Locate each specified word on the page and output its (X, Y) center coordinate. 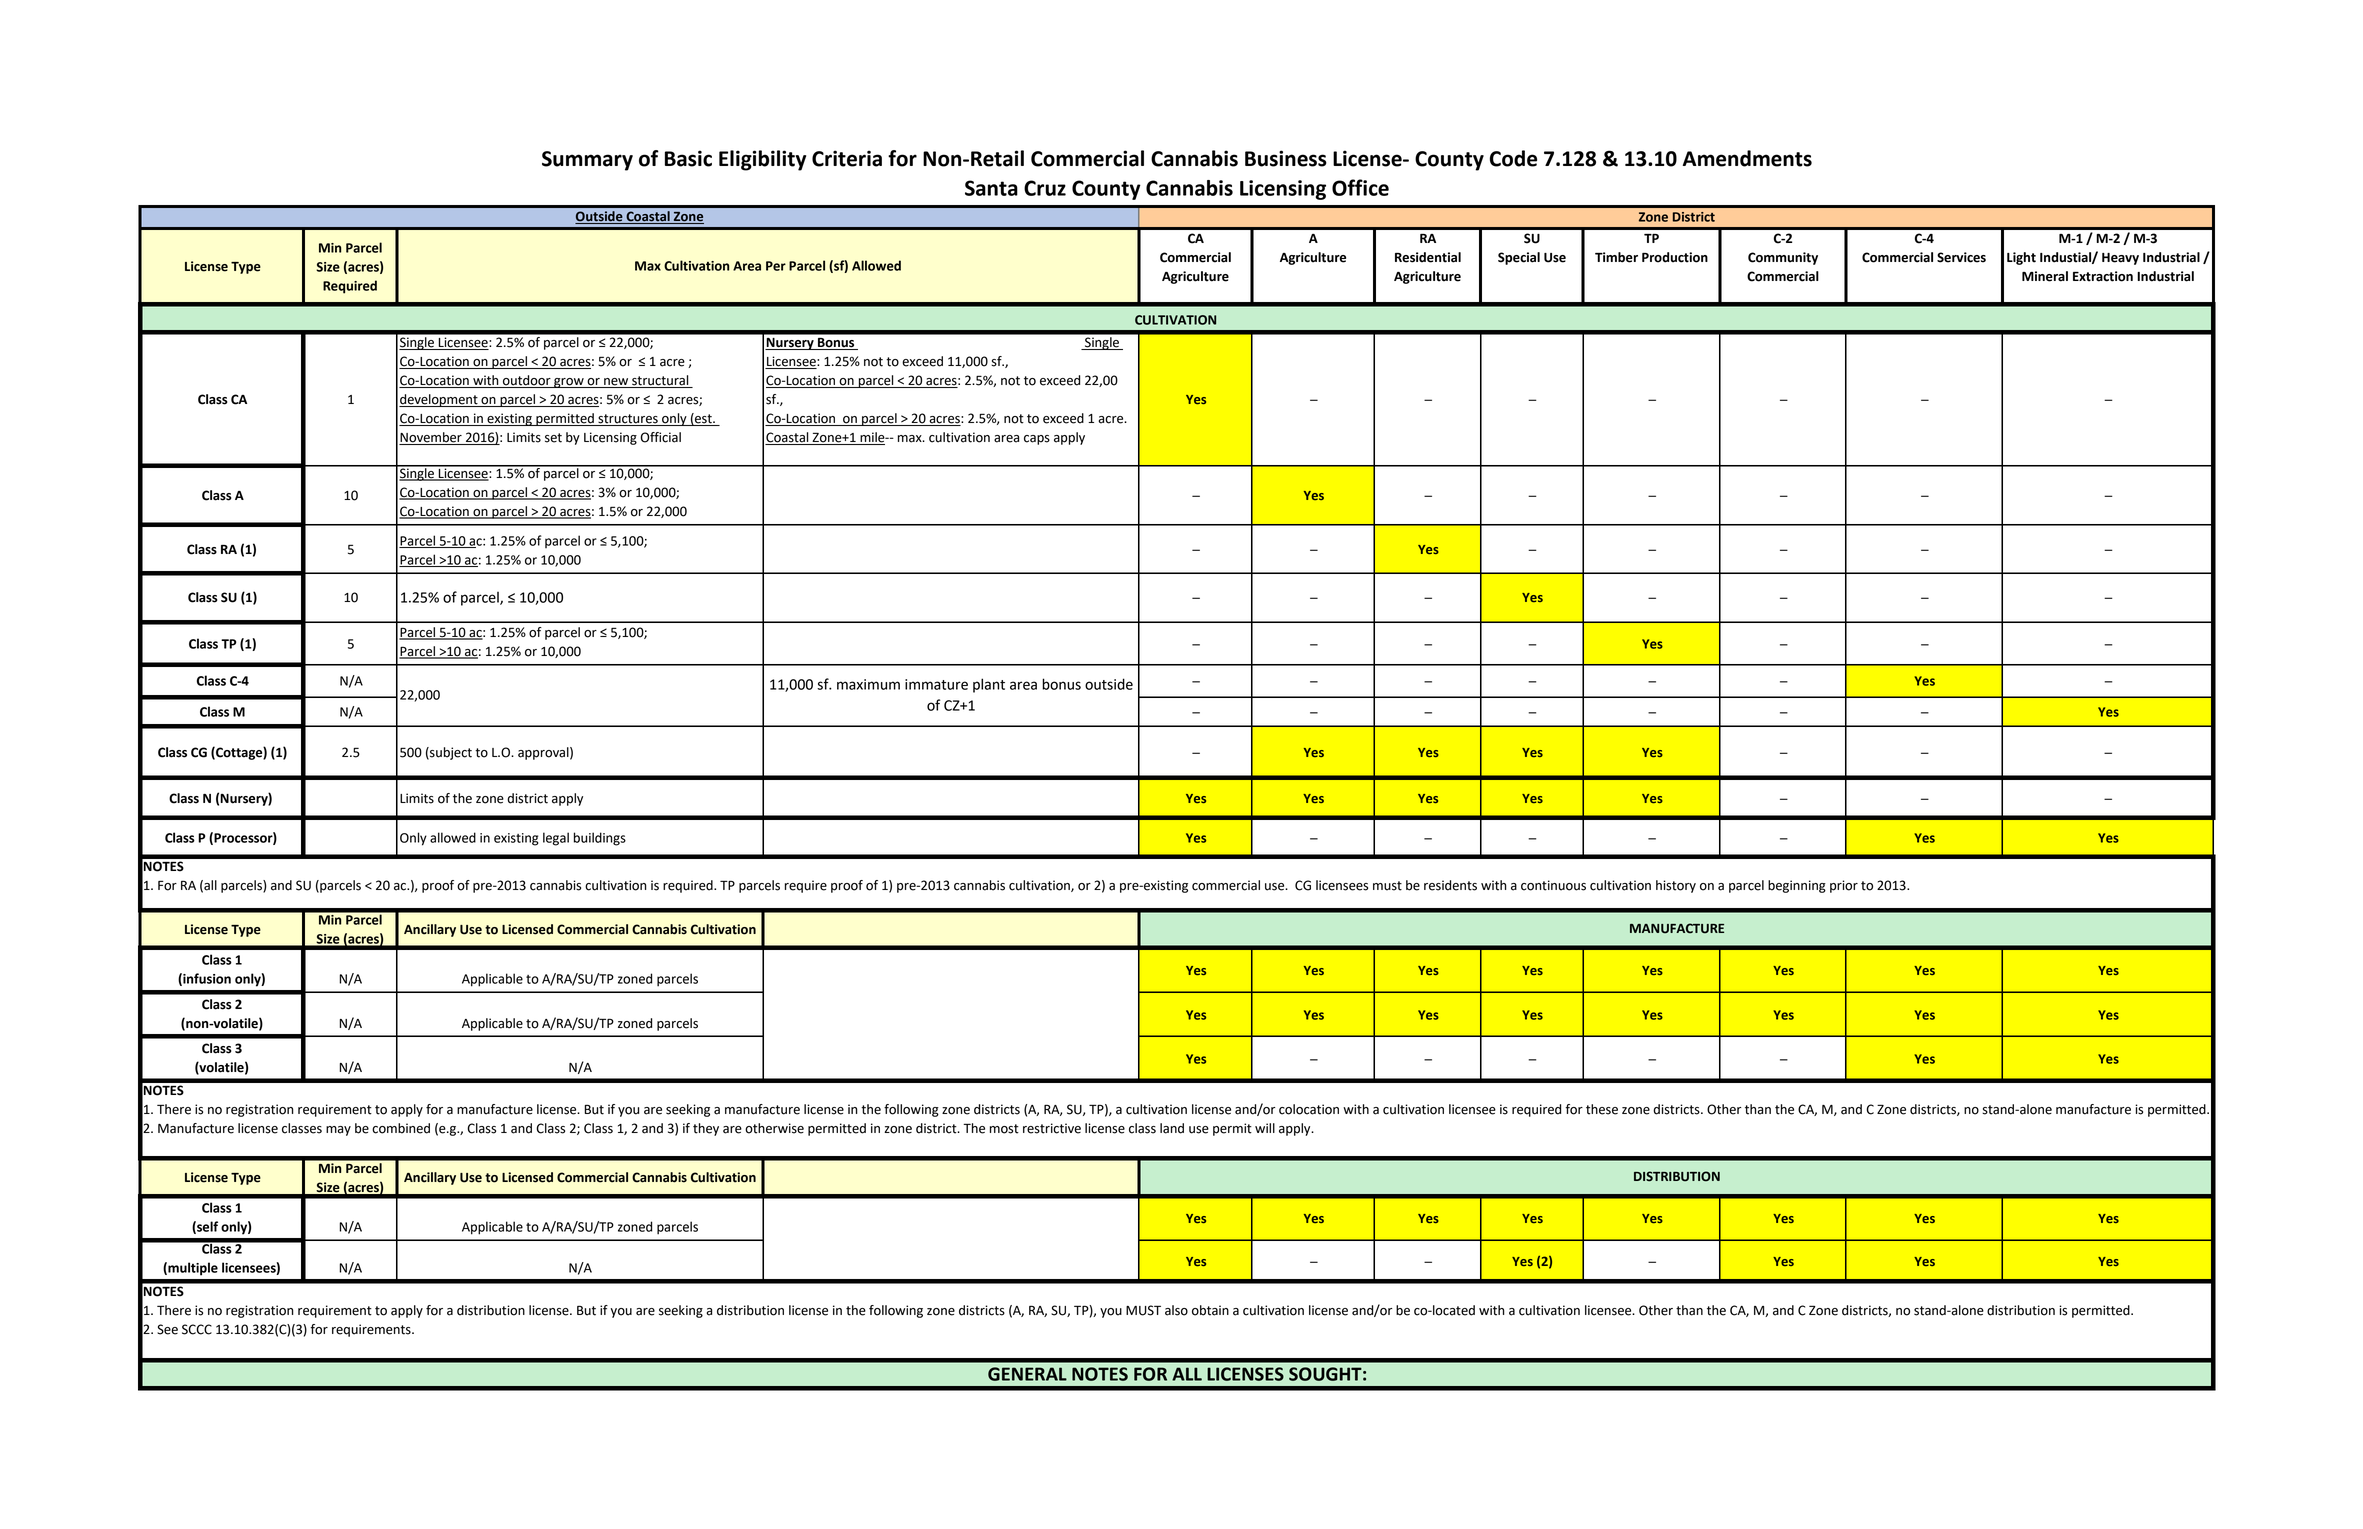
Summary (587, 161)
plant (989, 685)
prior (1844, 886)
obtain (1210, 1310)
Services (1961, 257)
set (553, 438)
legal (556, 839)
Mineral (2045, 276)
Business (1286, 158)
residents (1450, 885)
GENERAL (1027, 1374)
